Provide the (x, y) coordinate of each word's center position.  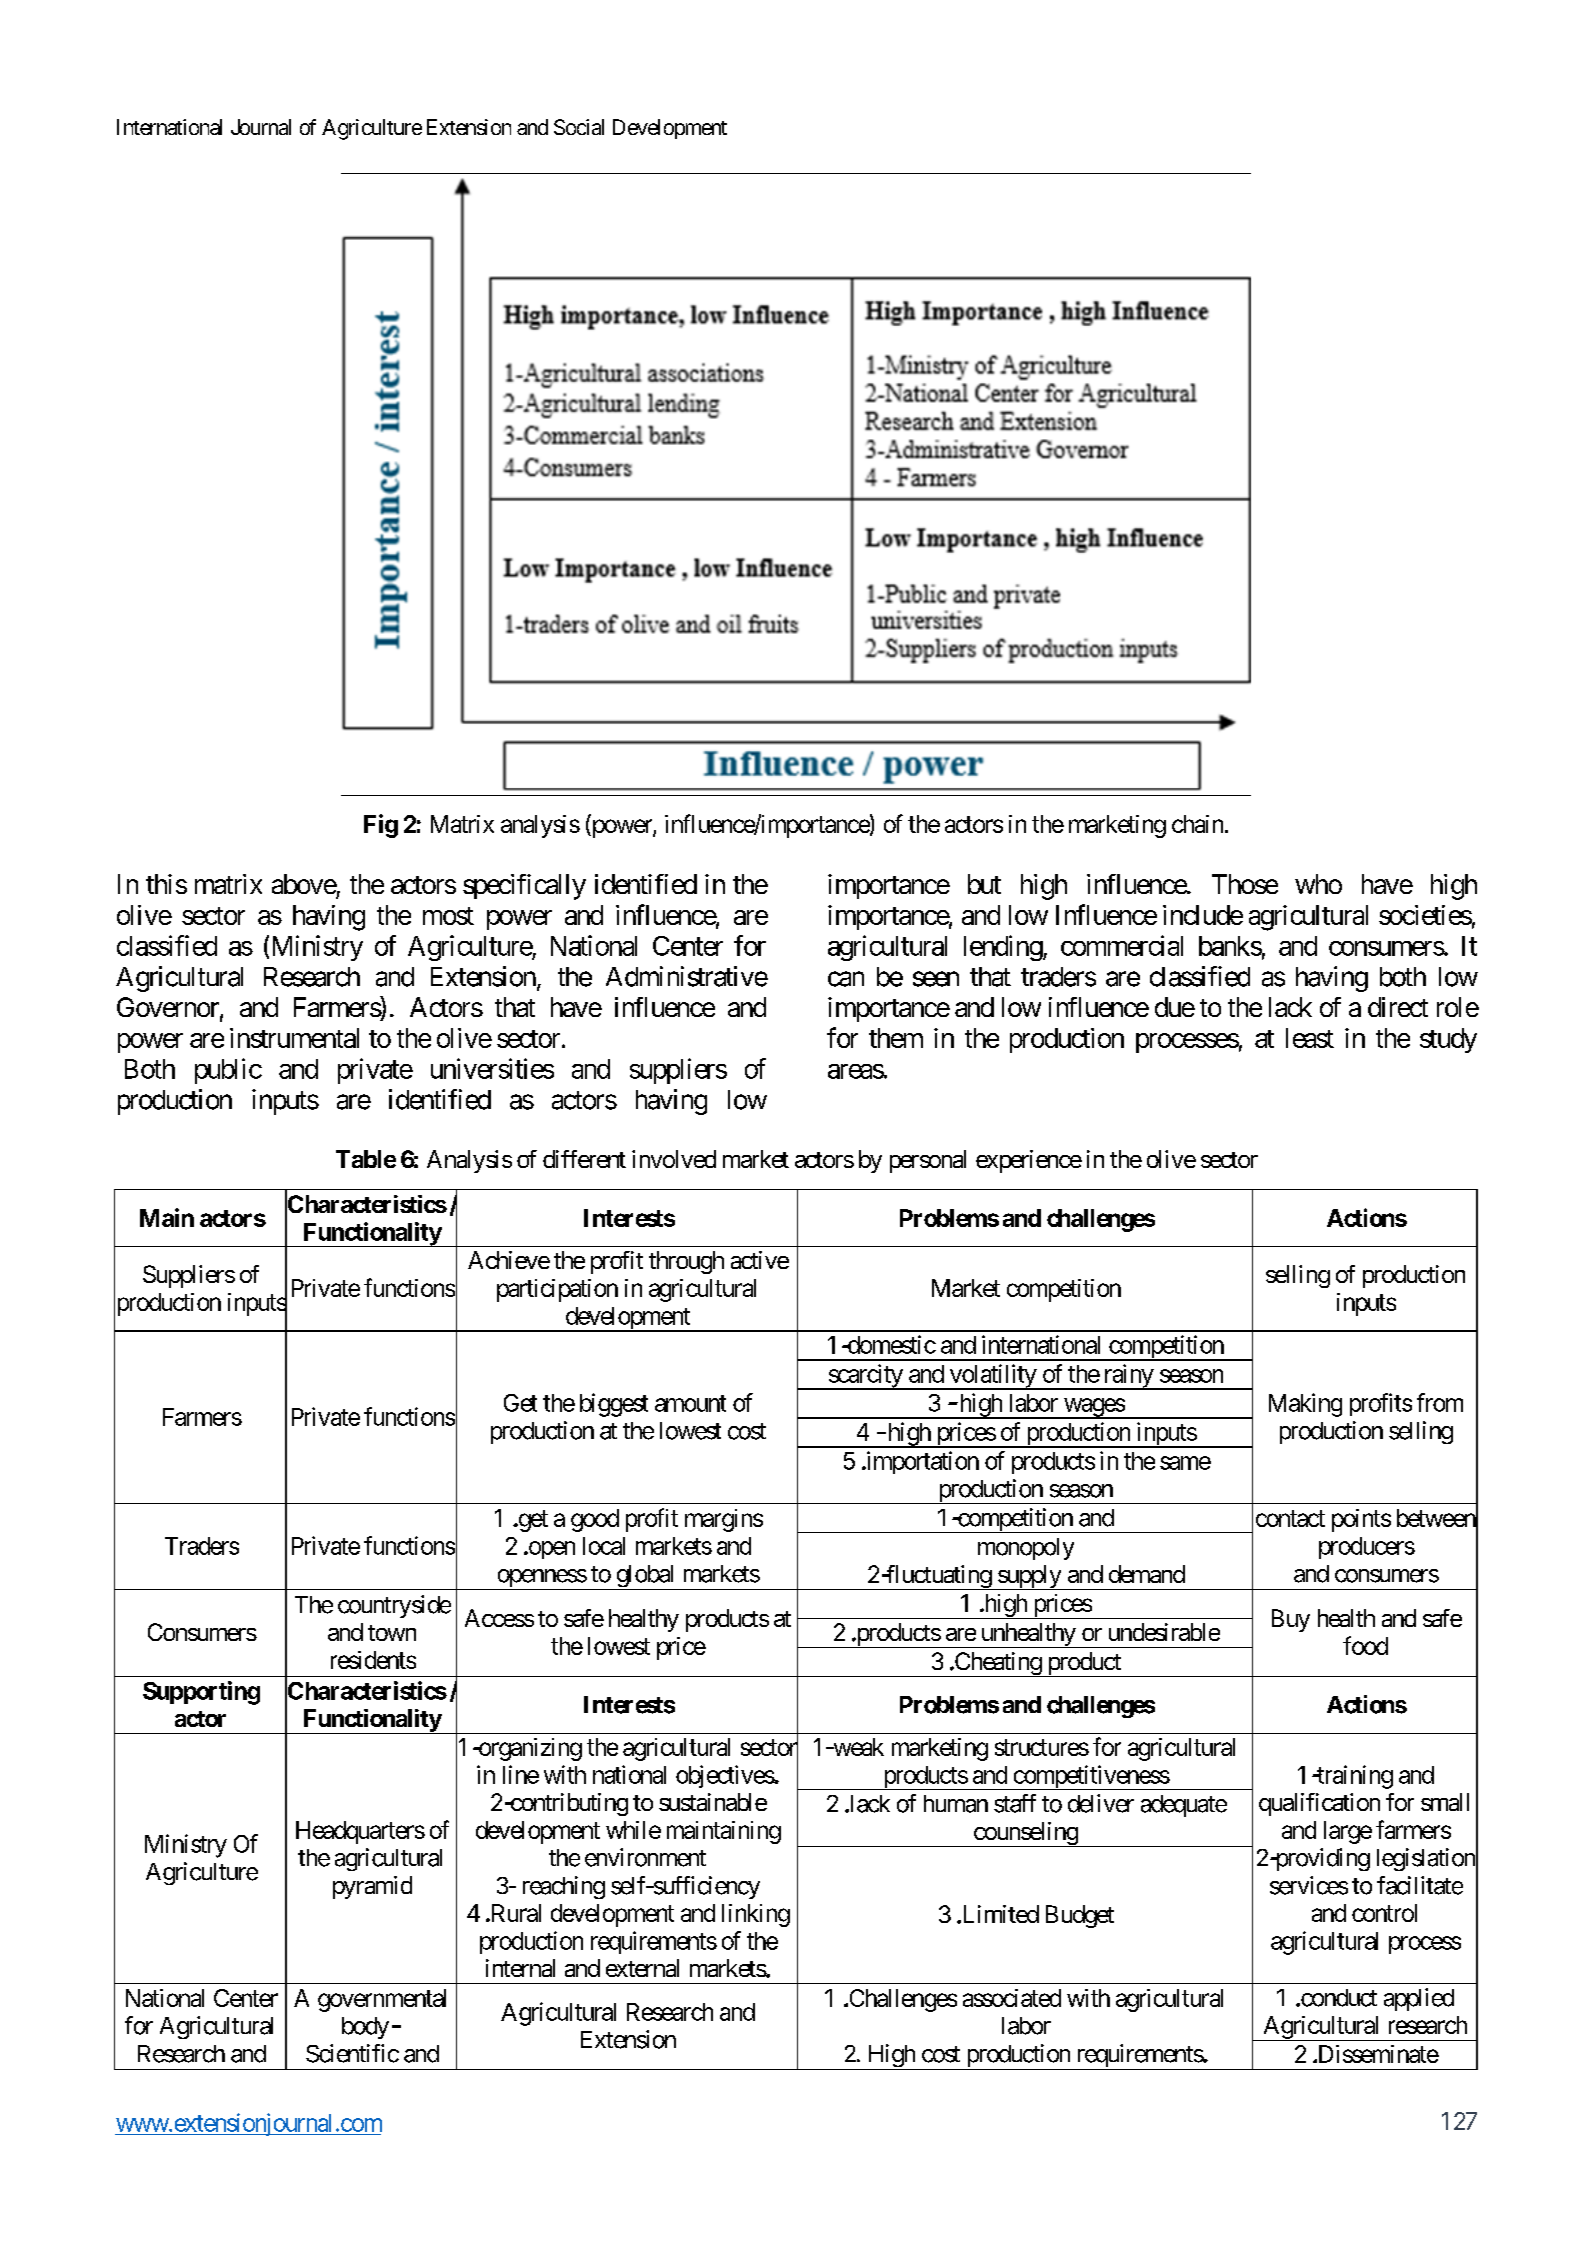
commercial (1122, 945)
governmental (382, 2000)
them (896, 1038)
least (1310, 1038)
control (1384, 1913)
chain (1197, 824)
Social (579, 127)
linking (756, 1915)
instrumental (294, 1038)
